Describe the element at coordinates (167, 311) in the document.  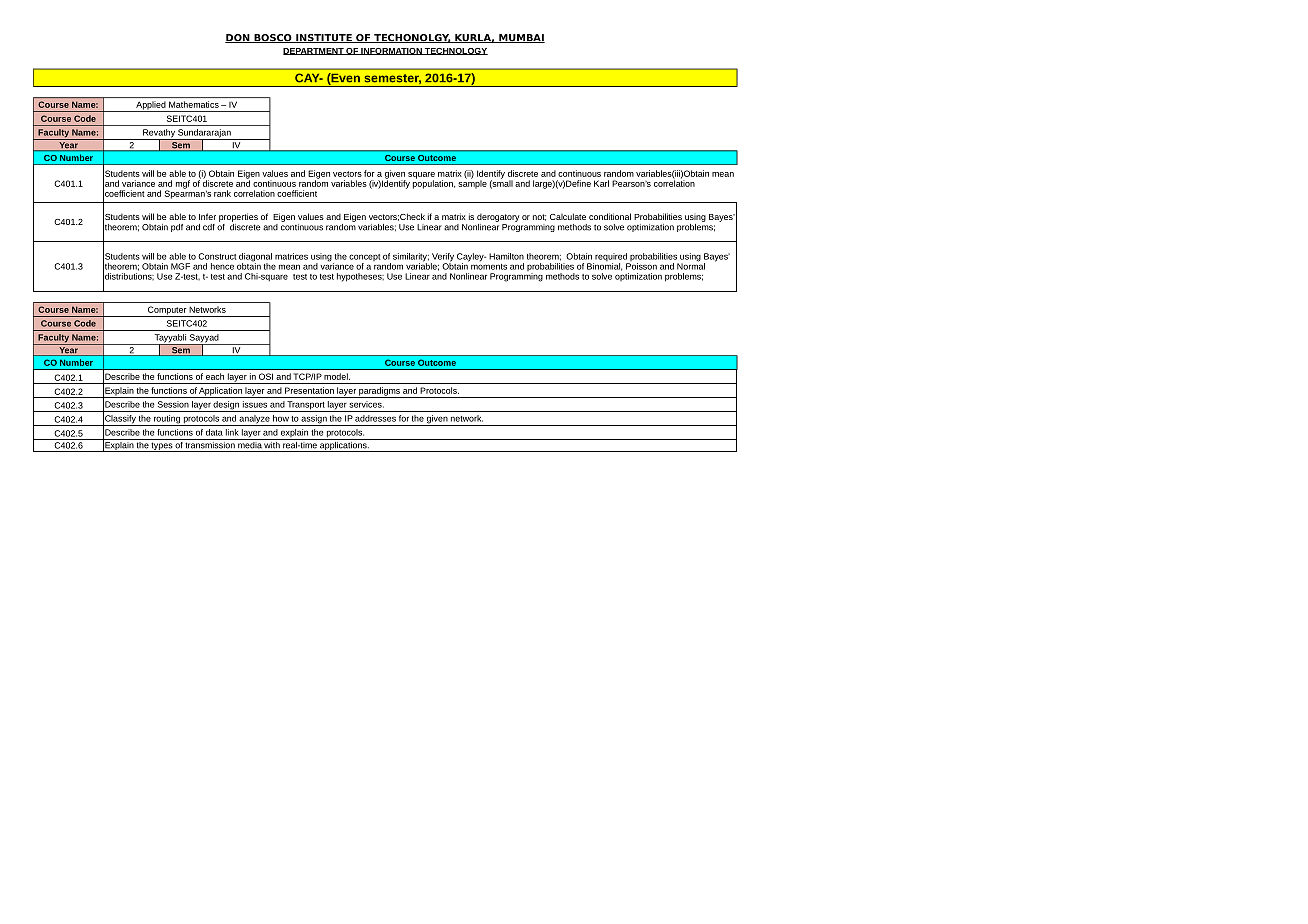
I see `Computer` at that location.
